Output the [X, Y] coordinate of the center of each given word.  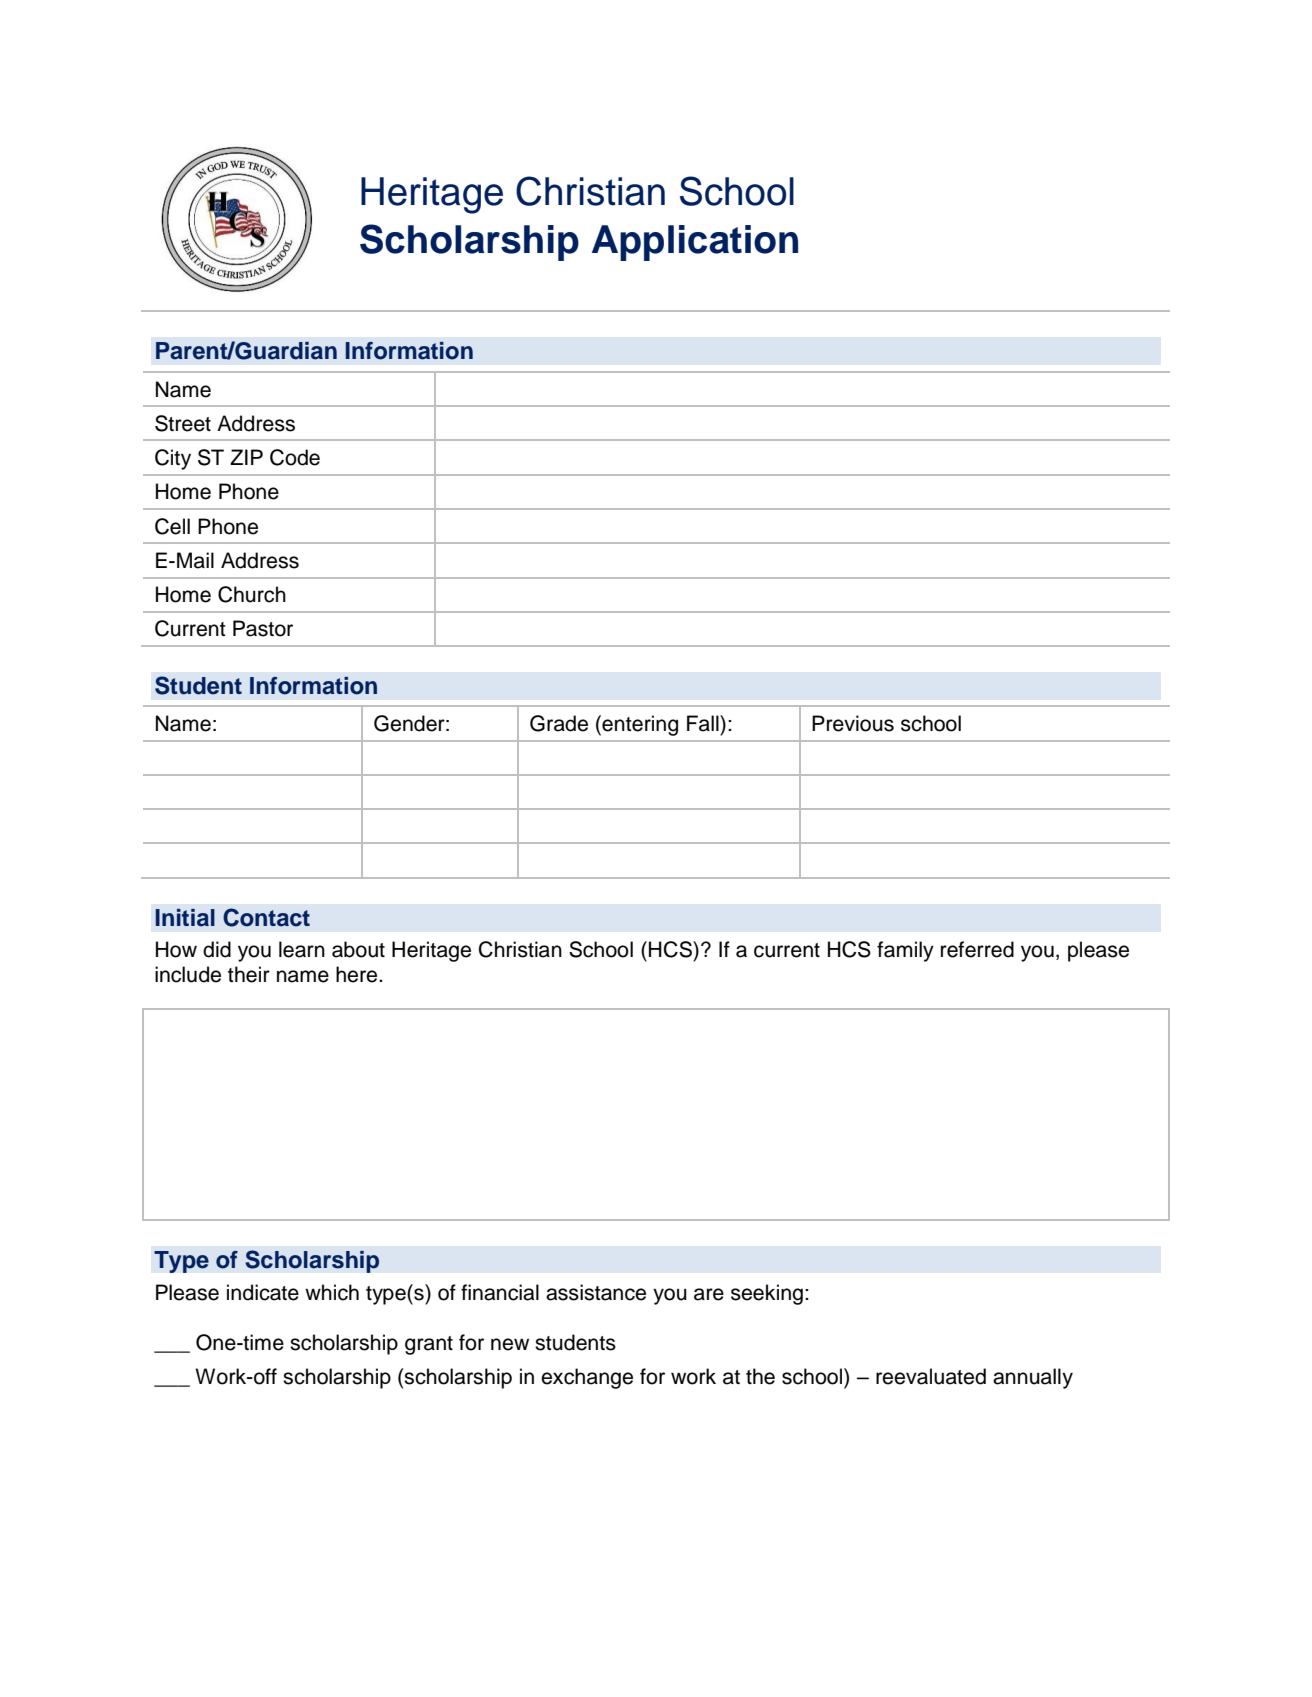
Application [695, 243]
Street [183, 423]
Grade [559, 723]
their [249, 974]
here [358, 974]
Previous [853, 723]
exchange [587, 1378]
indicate [263, 1292]
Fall [704, 723]
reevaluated [931, 1376]
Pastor [263, 628]
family [905, 951]
